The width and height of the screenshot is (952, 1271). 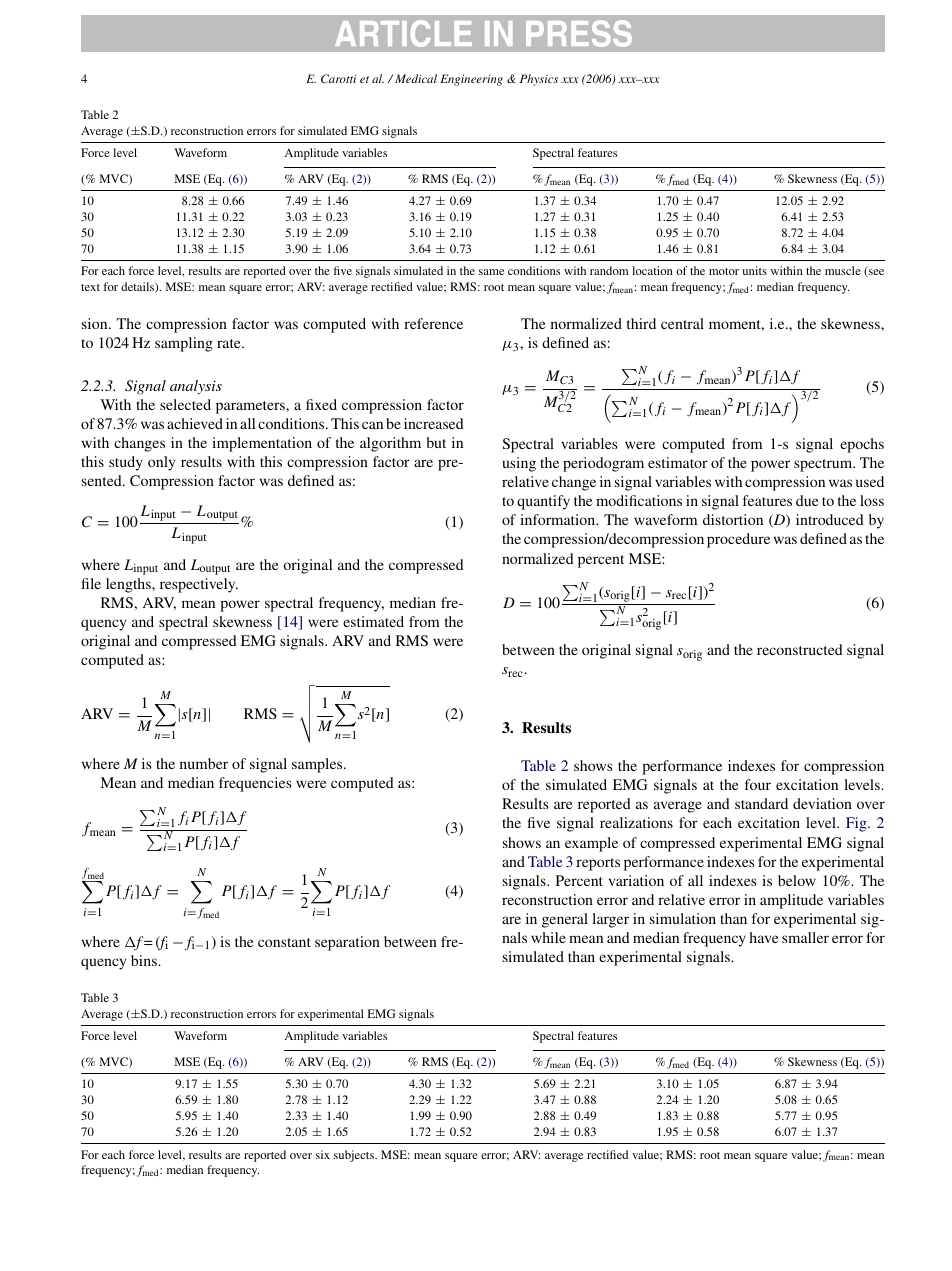 I want to click on frequencies, so click(x=255, y=784).
